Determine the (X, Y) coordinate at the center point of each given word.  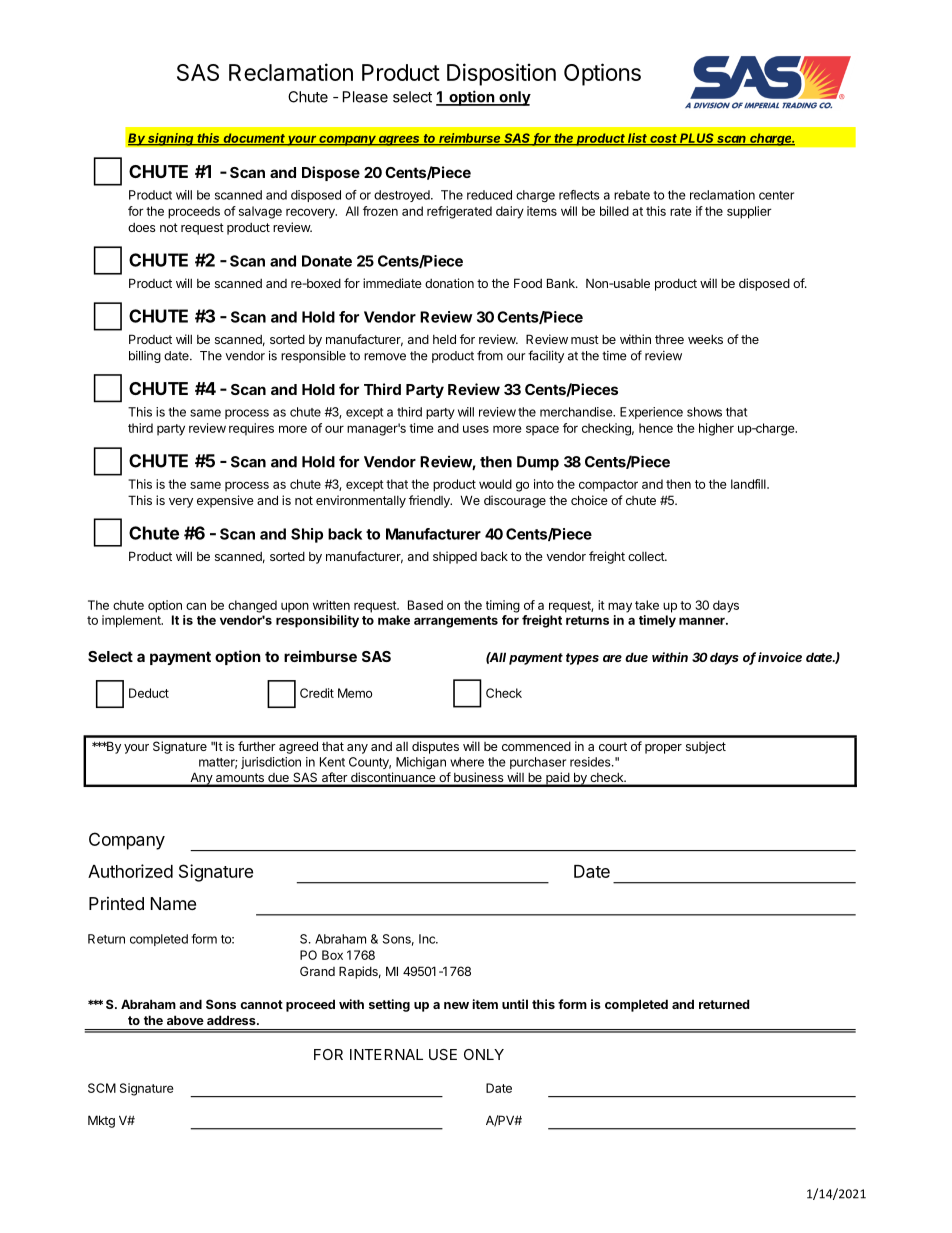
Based (425, 605)
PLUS (697, 139)
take (647, 605)
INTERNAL (386, 1054)
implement (132, 621)
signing (171, 139)
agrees (399, 140)
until (515, 1004)
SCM (102, 1088)
